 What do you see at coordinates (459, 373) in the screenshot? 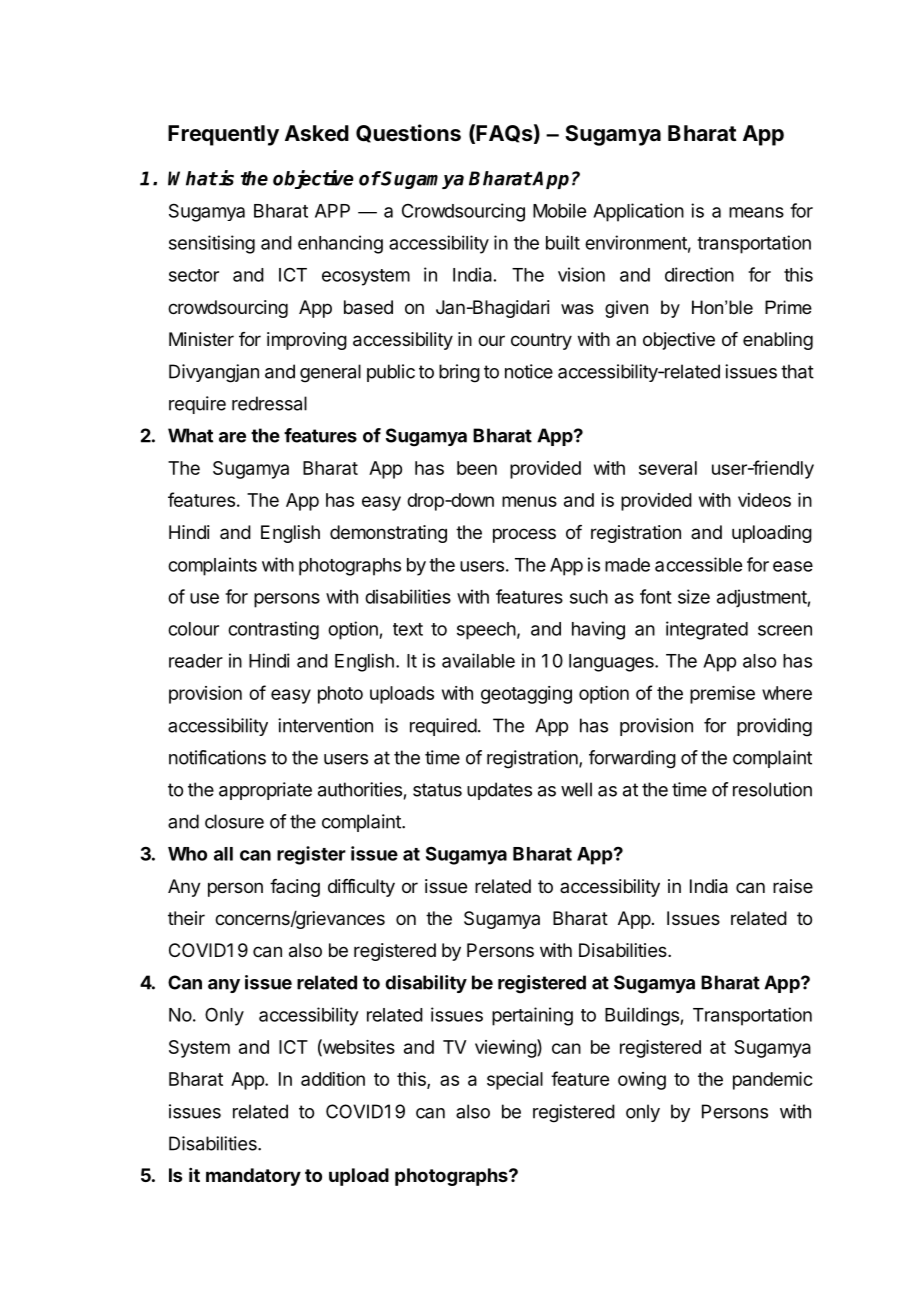
I see `bring` at bounding box center [459, 373].
